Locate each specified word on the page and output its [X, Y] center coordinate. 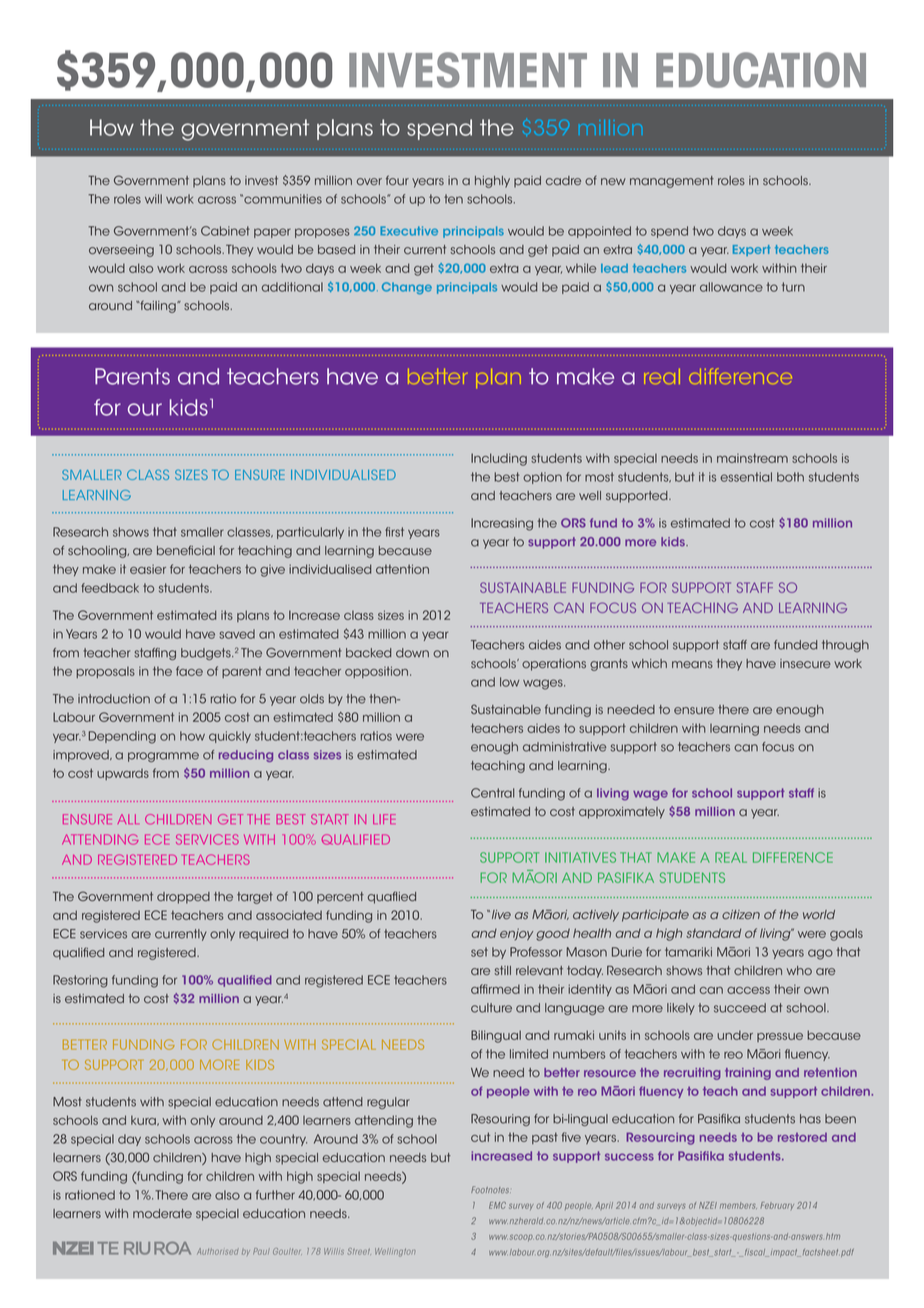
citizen [741, 914]
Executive [409, 231]
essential [746, 477]
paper [272, 233]
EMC [497, 1205]
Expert [752, 250]
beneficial [186, 550]
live [500, 915]
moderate [162, 1213]
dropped [183, 898]
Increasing [502, 524]
